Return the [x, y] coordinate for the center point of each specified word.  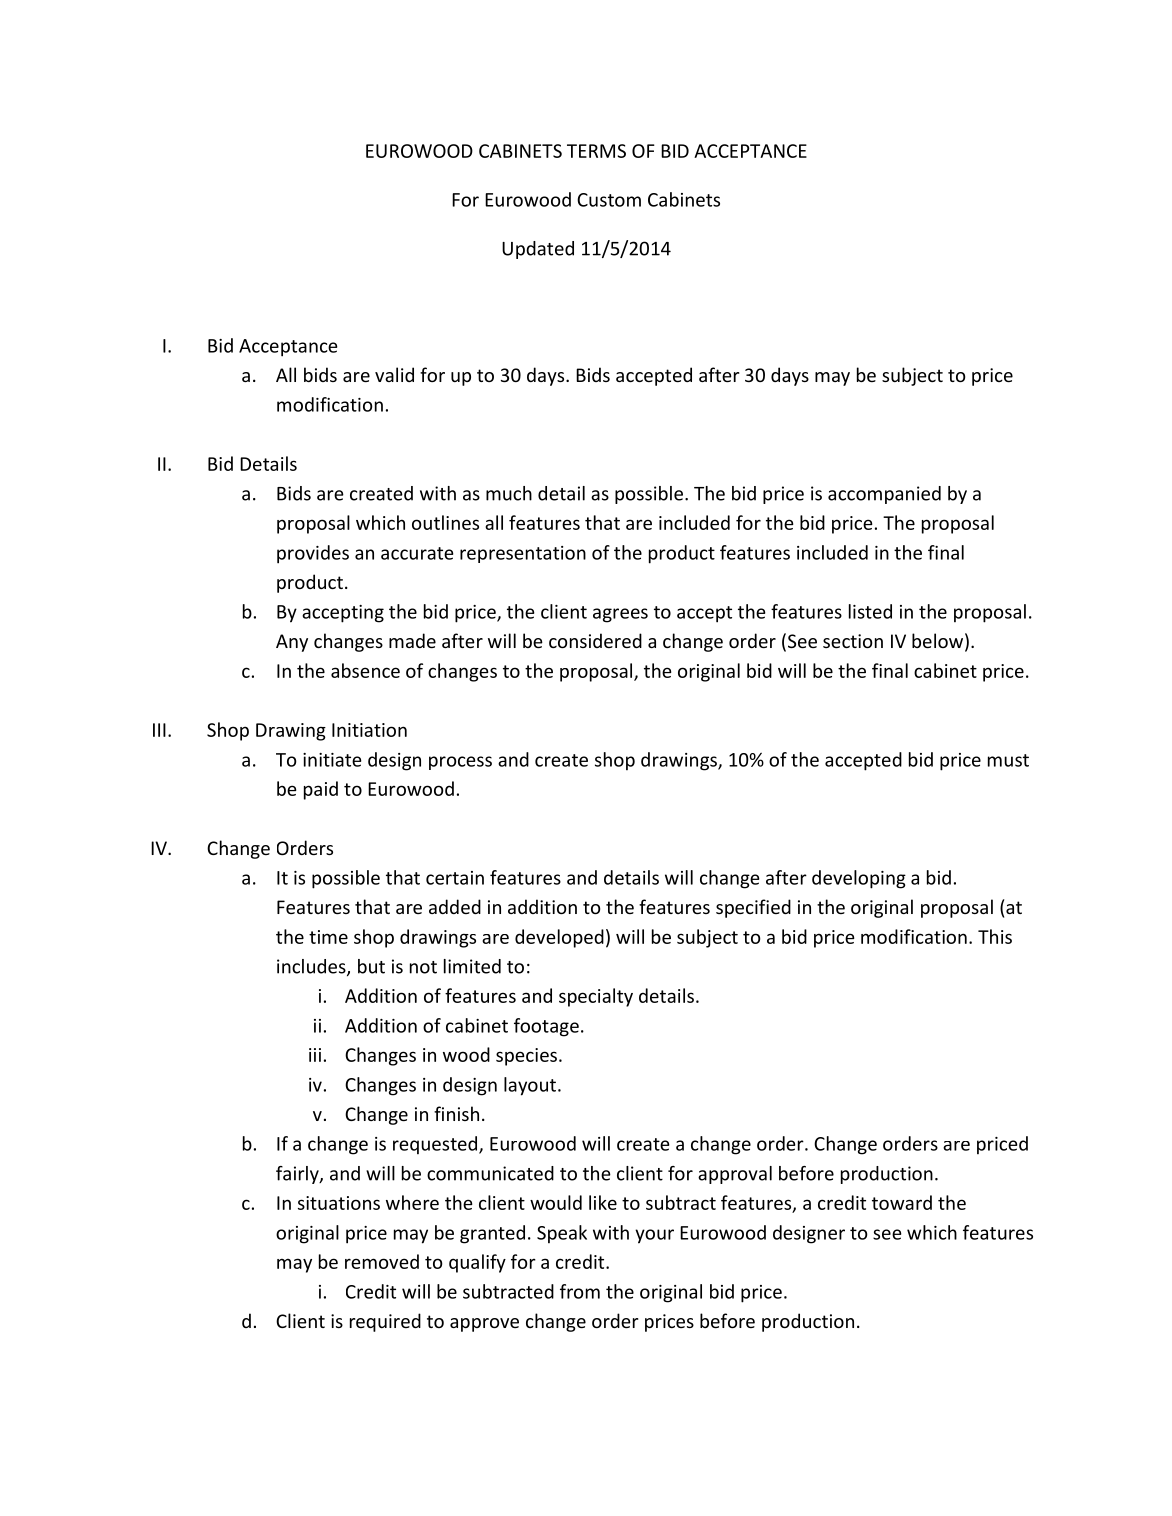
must [1008, 760]
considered [595, 640]
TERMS [596, 151]
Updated [538, 250]
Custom [609, 200]
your [654, 1236]
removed [382, 1261]
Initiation [369, 730]
